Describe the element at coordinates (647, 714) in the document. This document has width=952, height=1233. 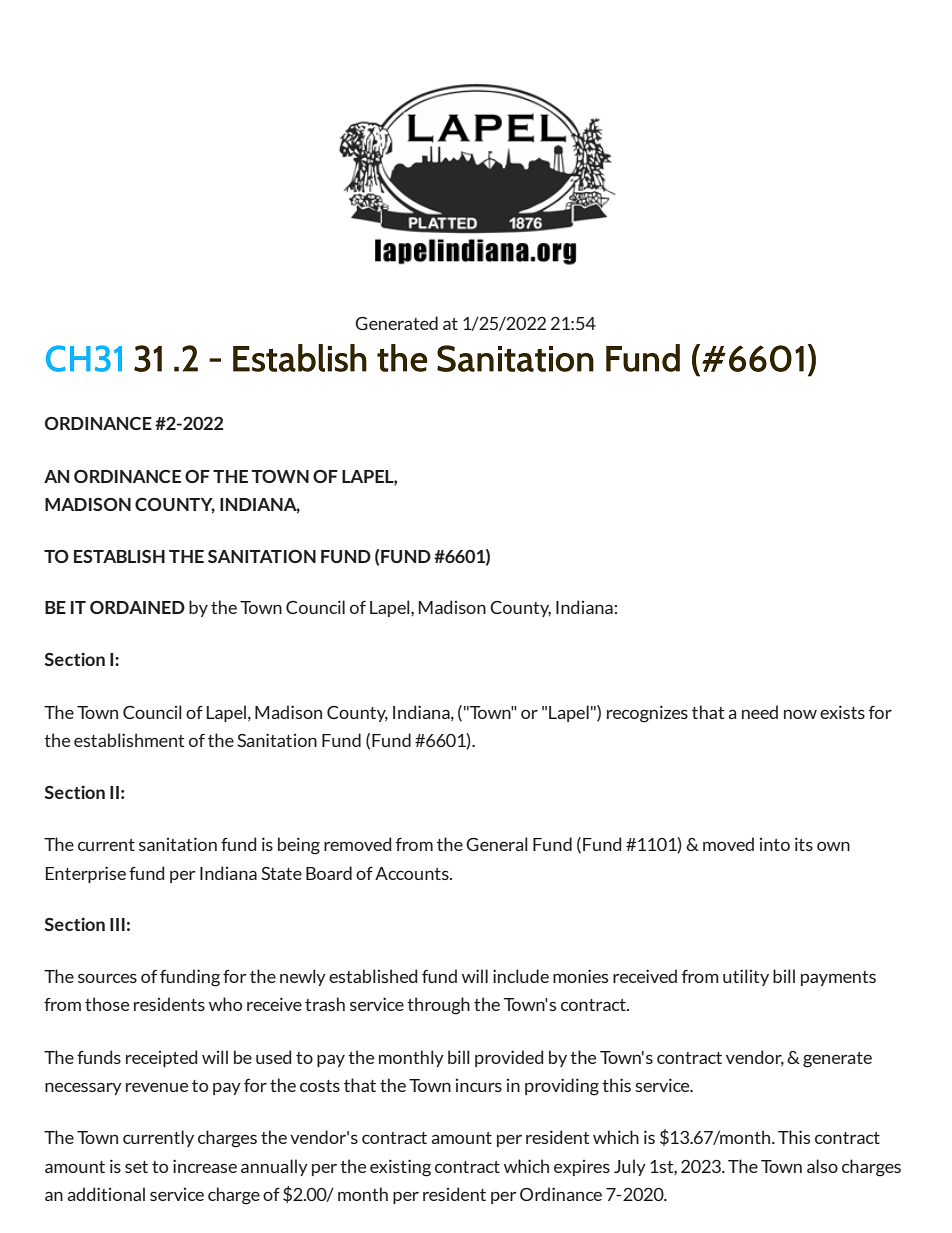
I see `recognizes` at that location.
